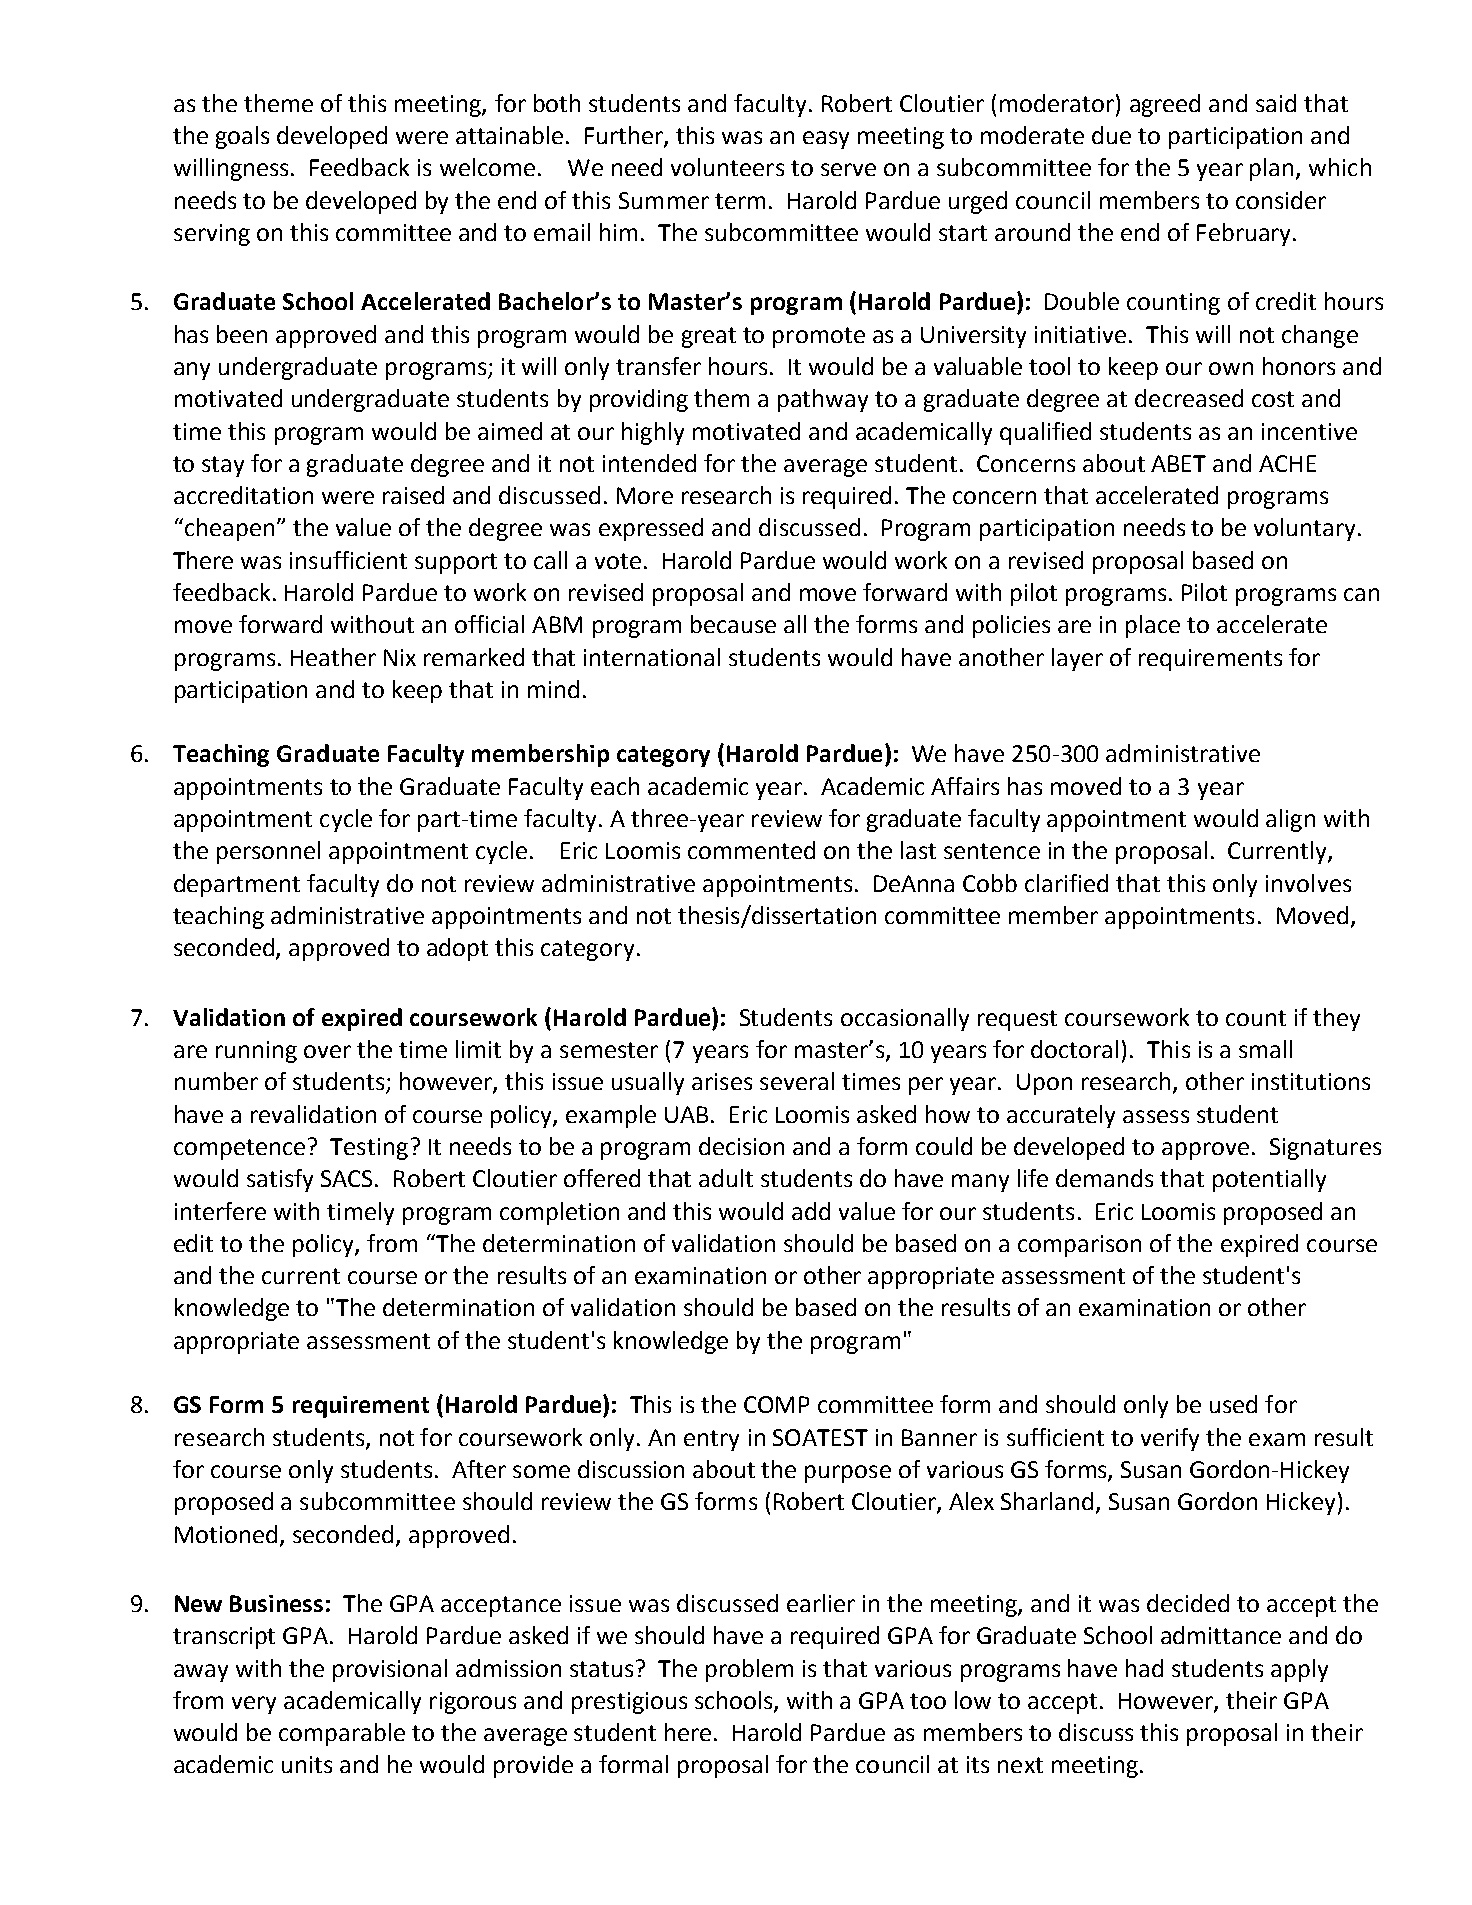 The image size is (1472, 1905). What do you see at coordinates (749, 1670) in the document?
I see `problem` at bounding box center [749, 1670].
